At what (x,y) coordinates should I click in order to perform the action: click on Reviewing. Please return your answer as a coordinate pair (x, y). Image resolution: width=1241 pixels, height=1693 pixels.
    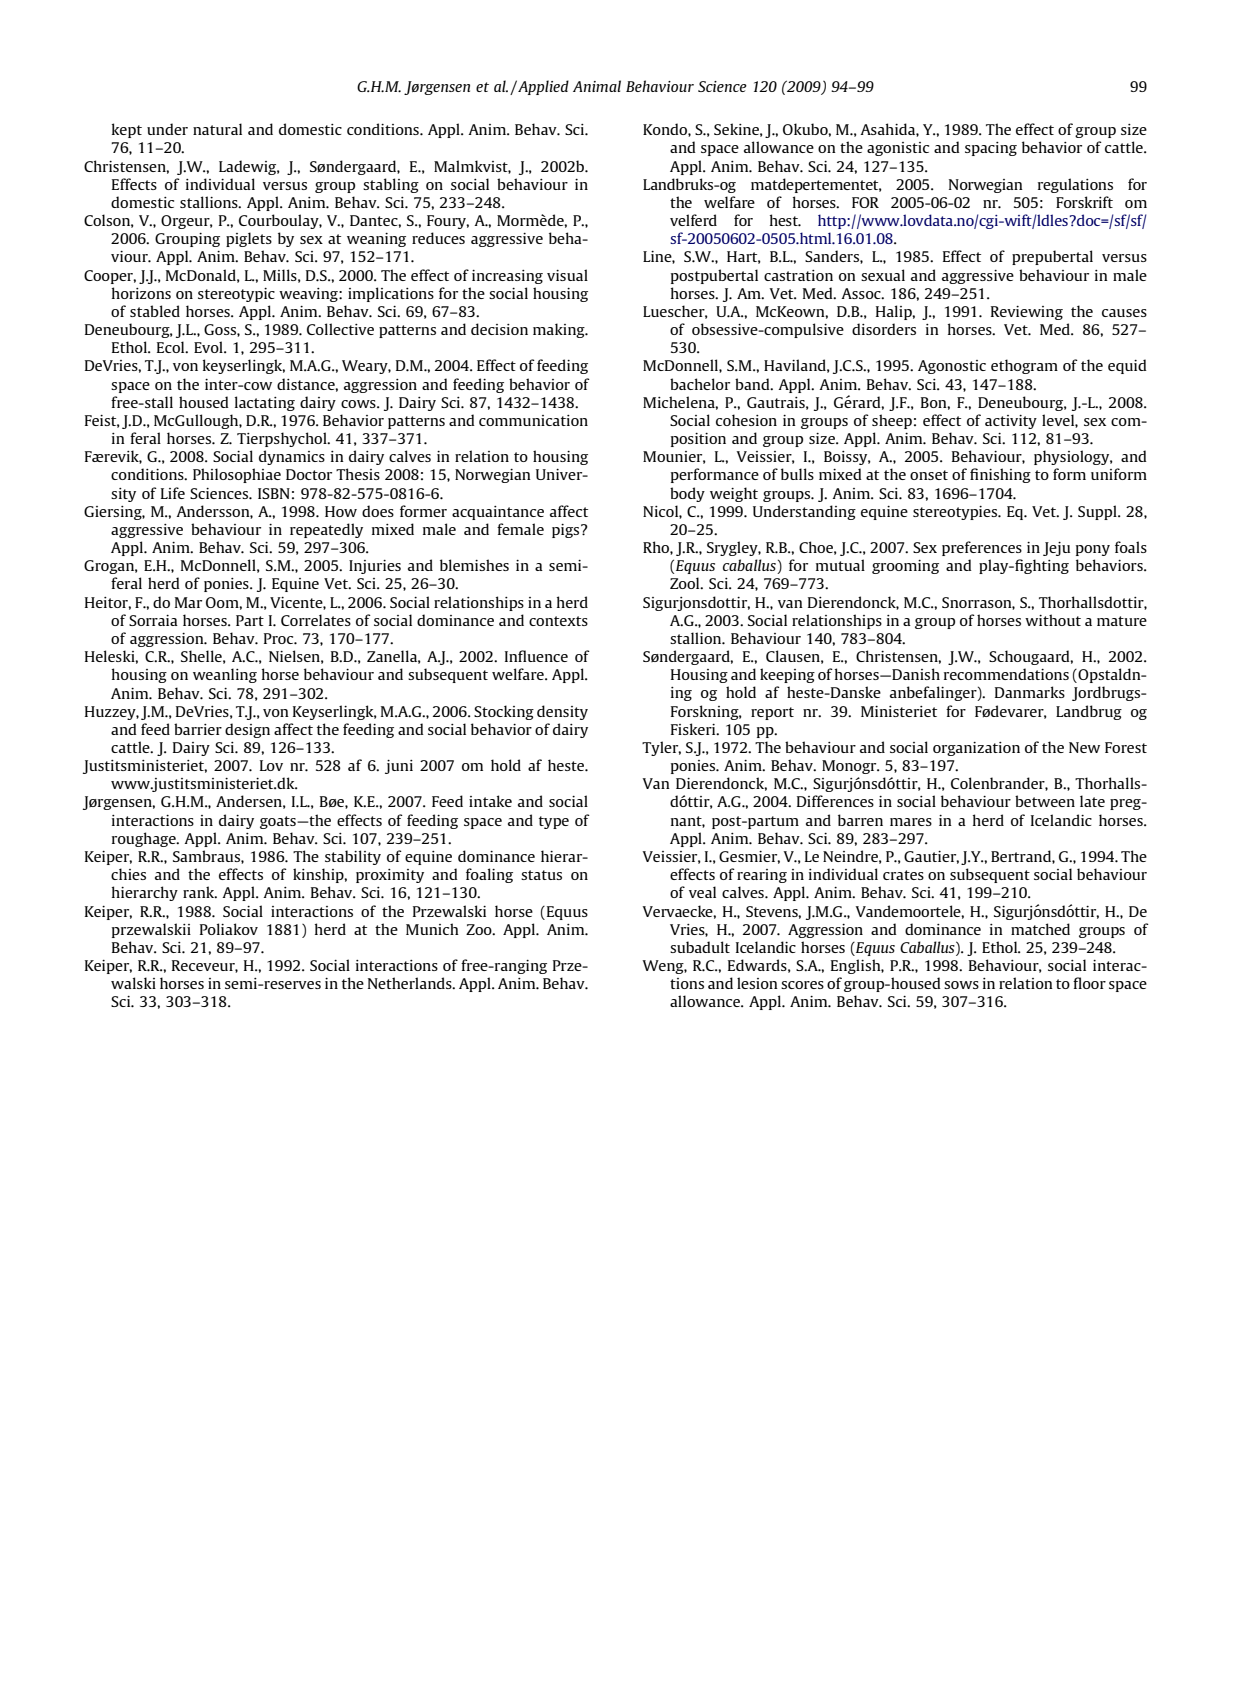
    Looking at the image, I should click on (1027, 313).
